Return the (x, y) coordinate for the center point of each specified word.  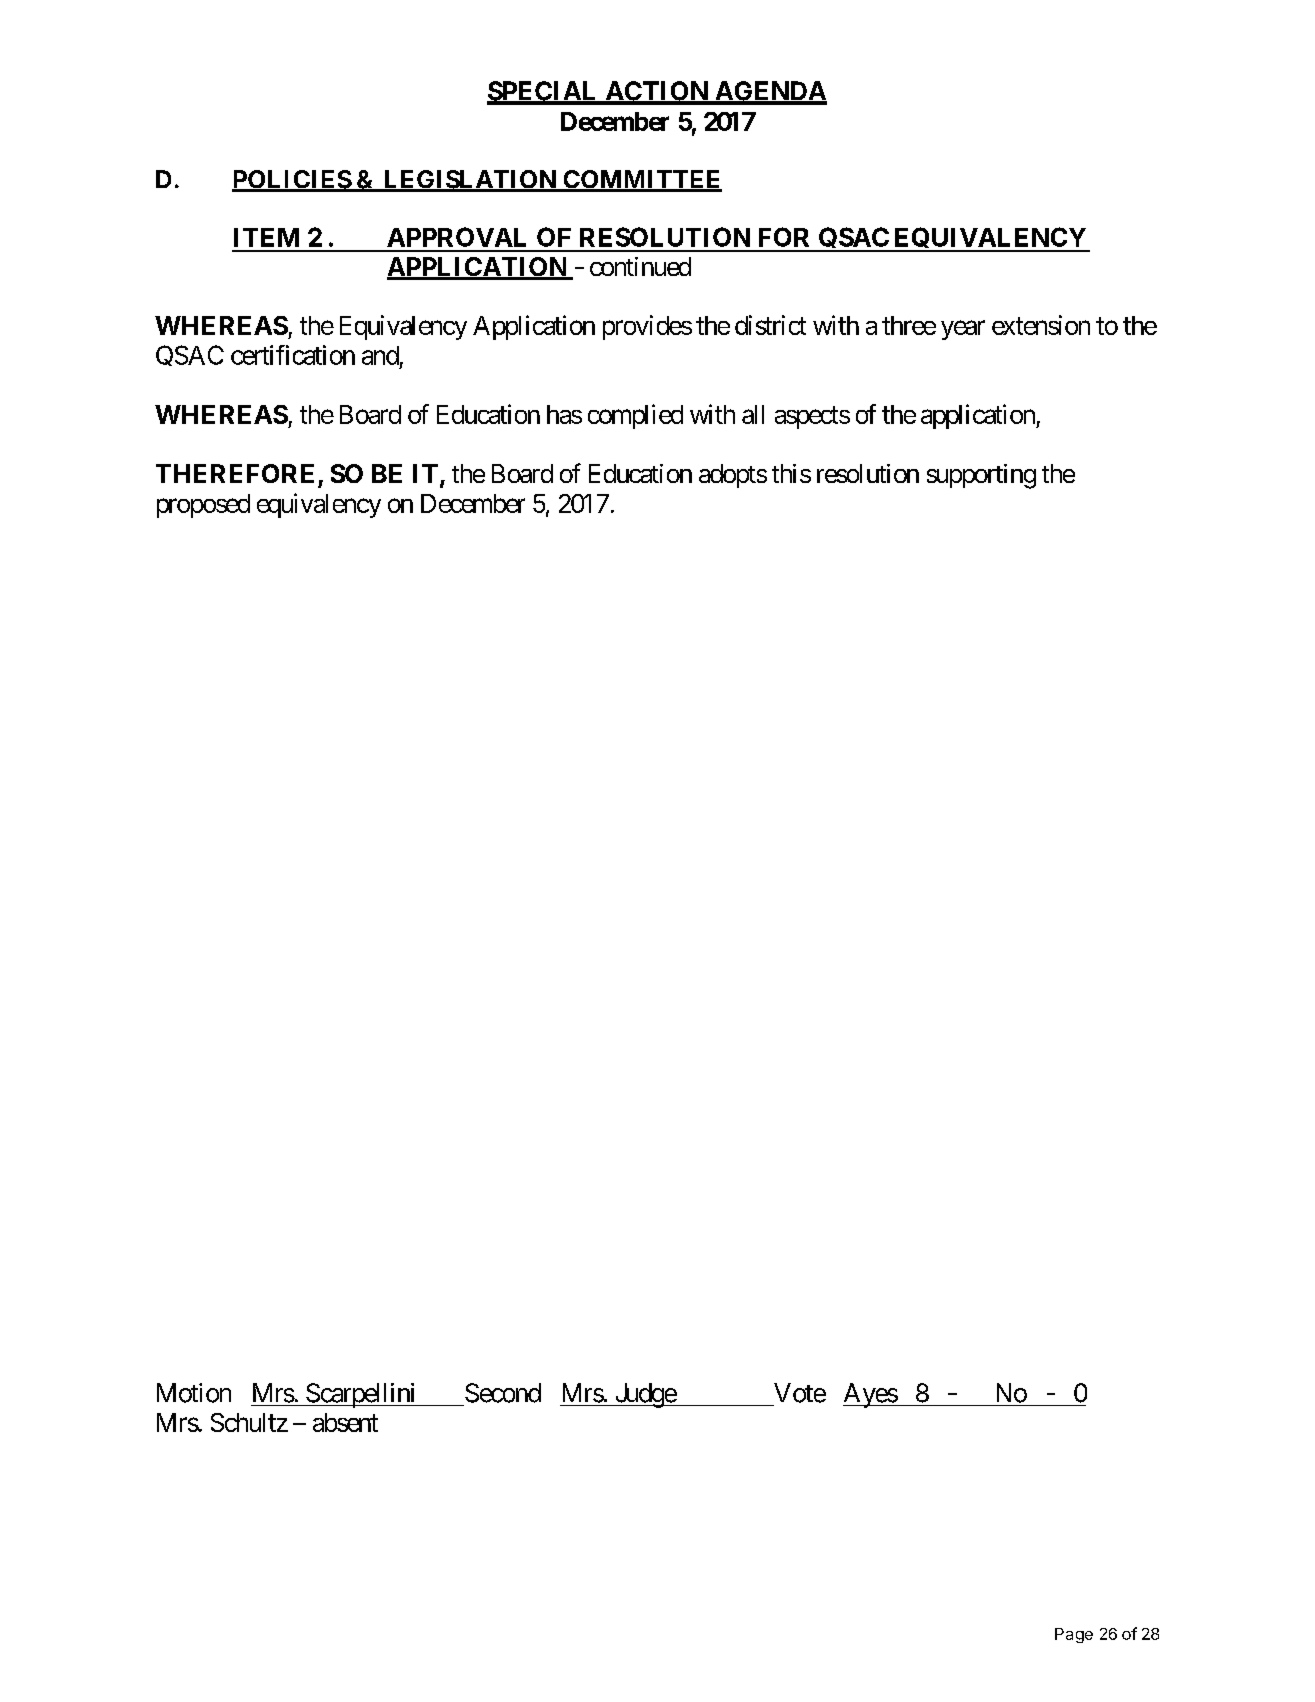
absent (345, 1422)
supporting (981, 476)
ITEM (266, 237)
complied (635, 416)
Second (503, 1393)
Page (1074, 1635)
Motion (194, 1393)
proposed (203, 506)
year (963, 330)
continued (640, 266)
